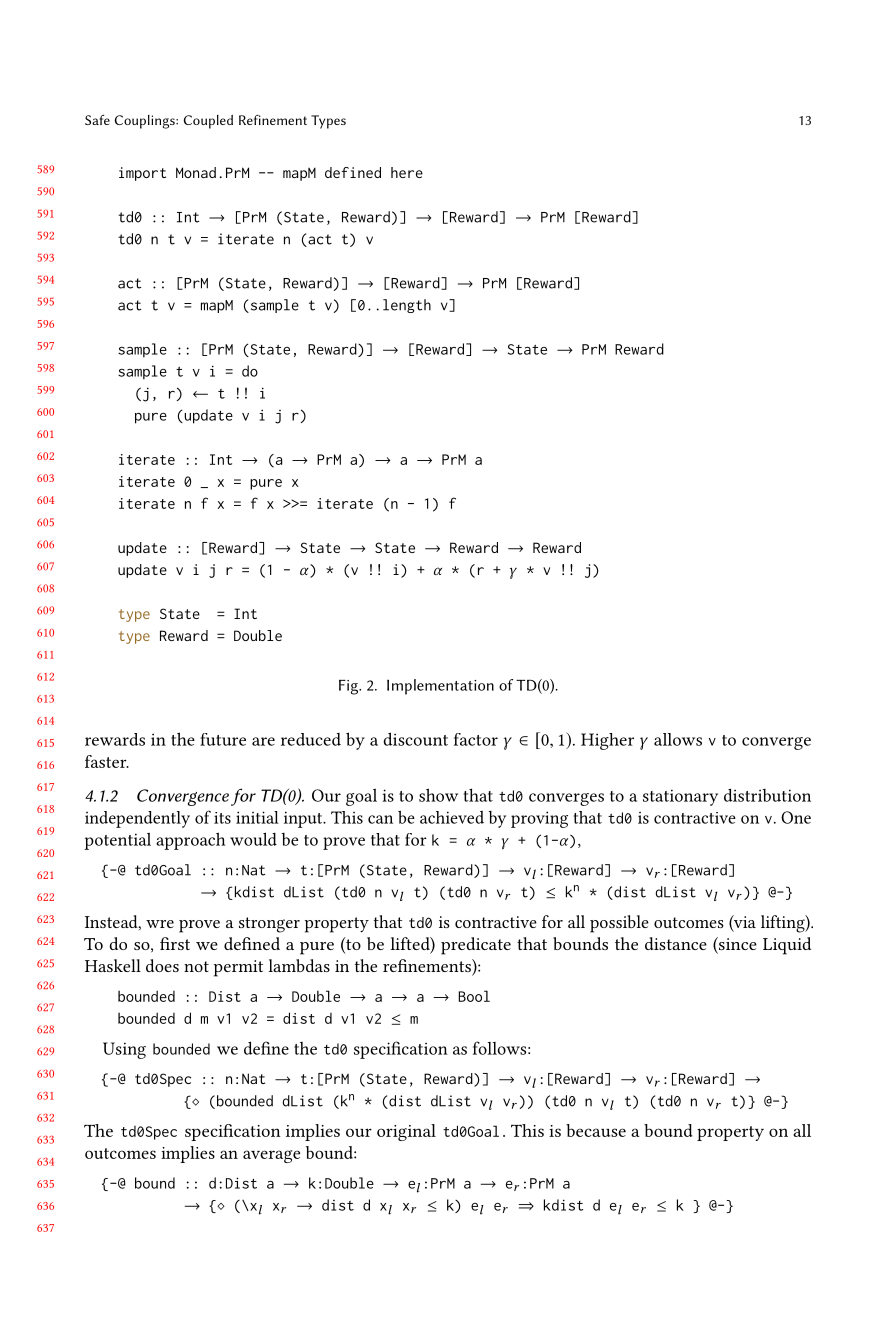  What do you see at coordinates (271, 1156) in the image?
I see `average` at bounding box center [271, 1156].
